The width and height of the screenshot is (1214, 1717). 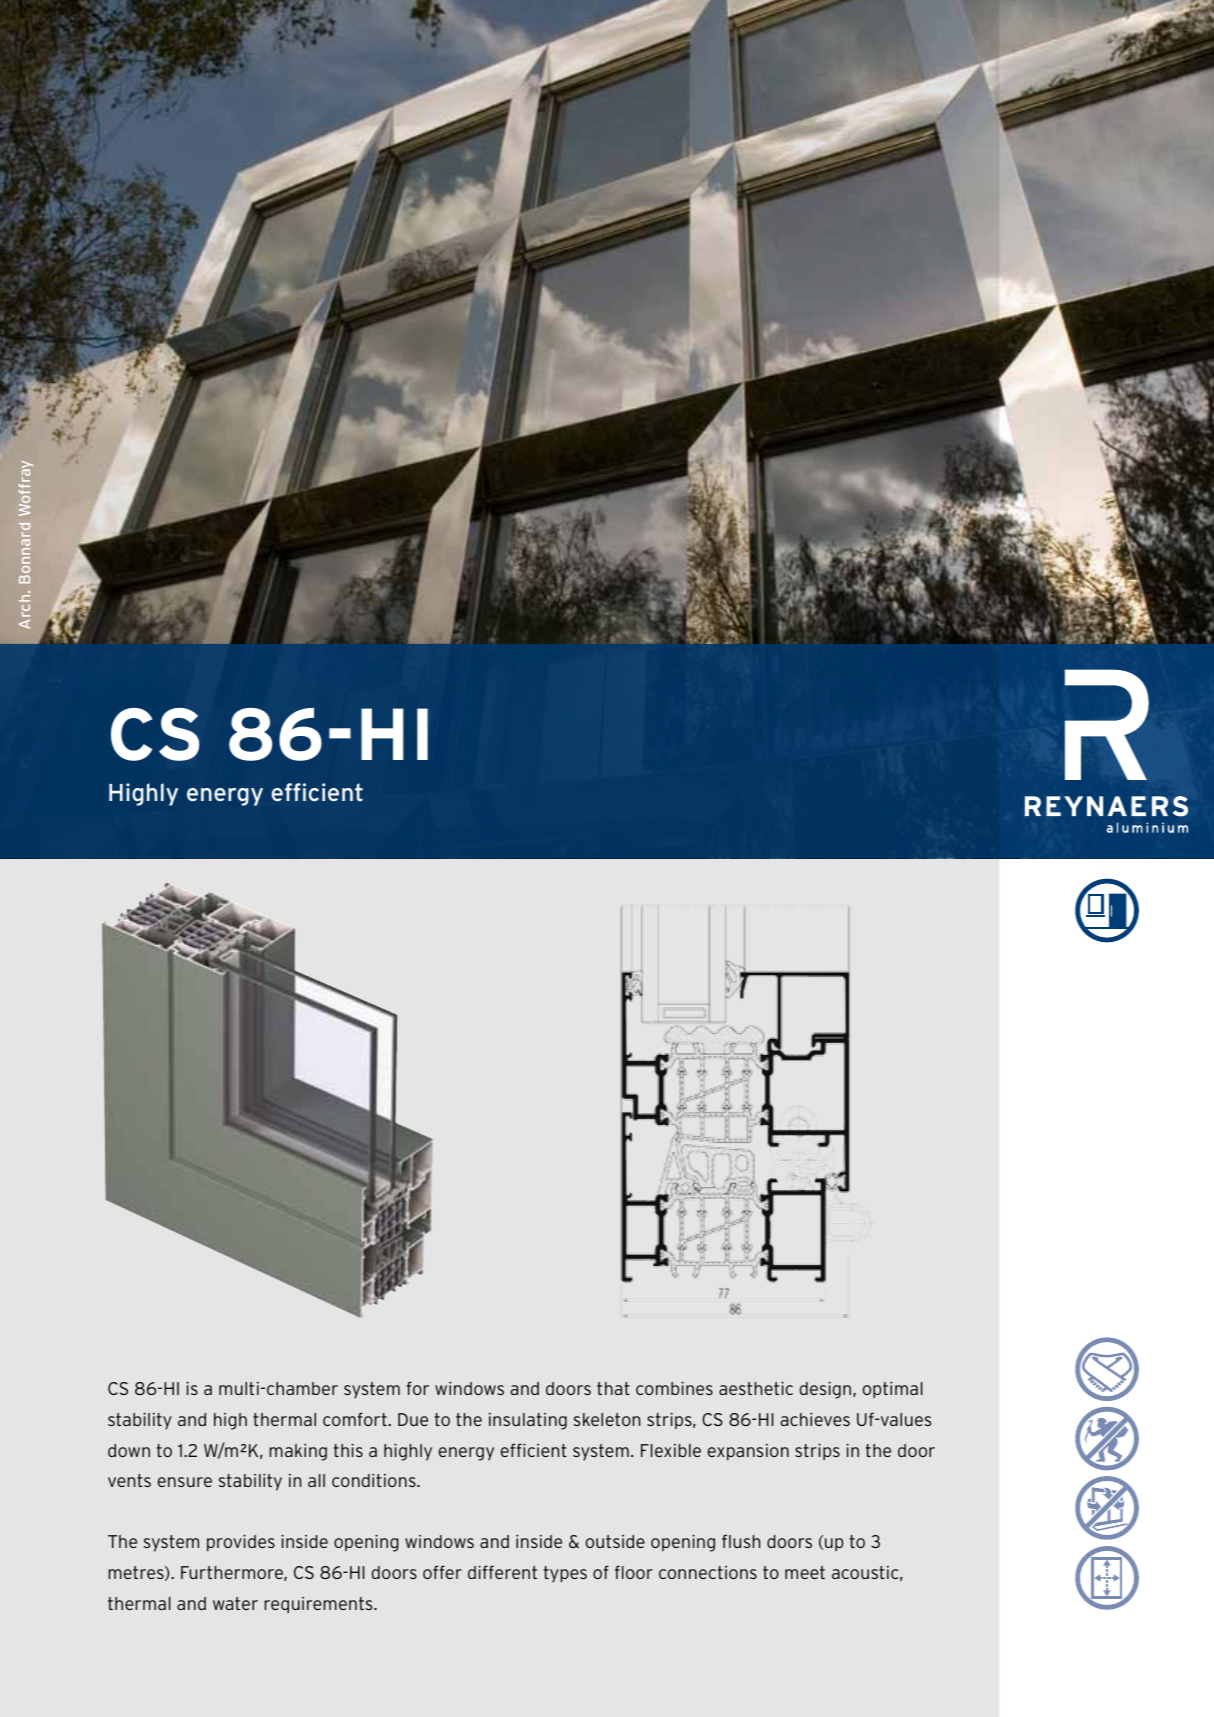 I want to click on types, so click(x=565, y=1574).
